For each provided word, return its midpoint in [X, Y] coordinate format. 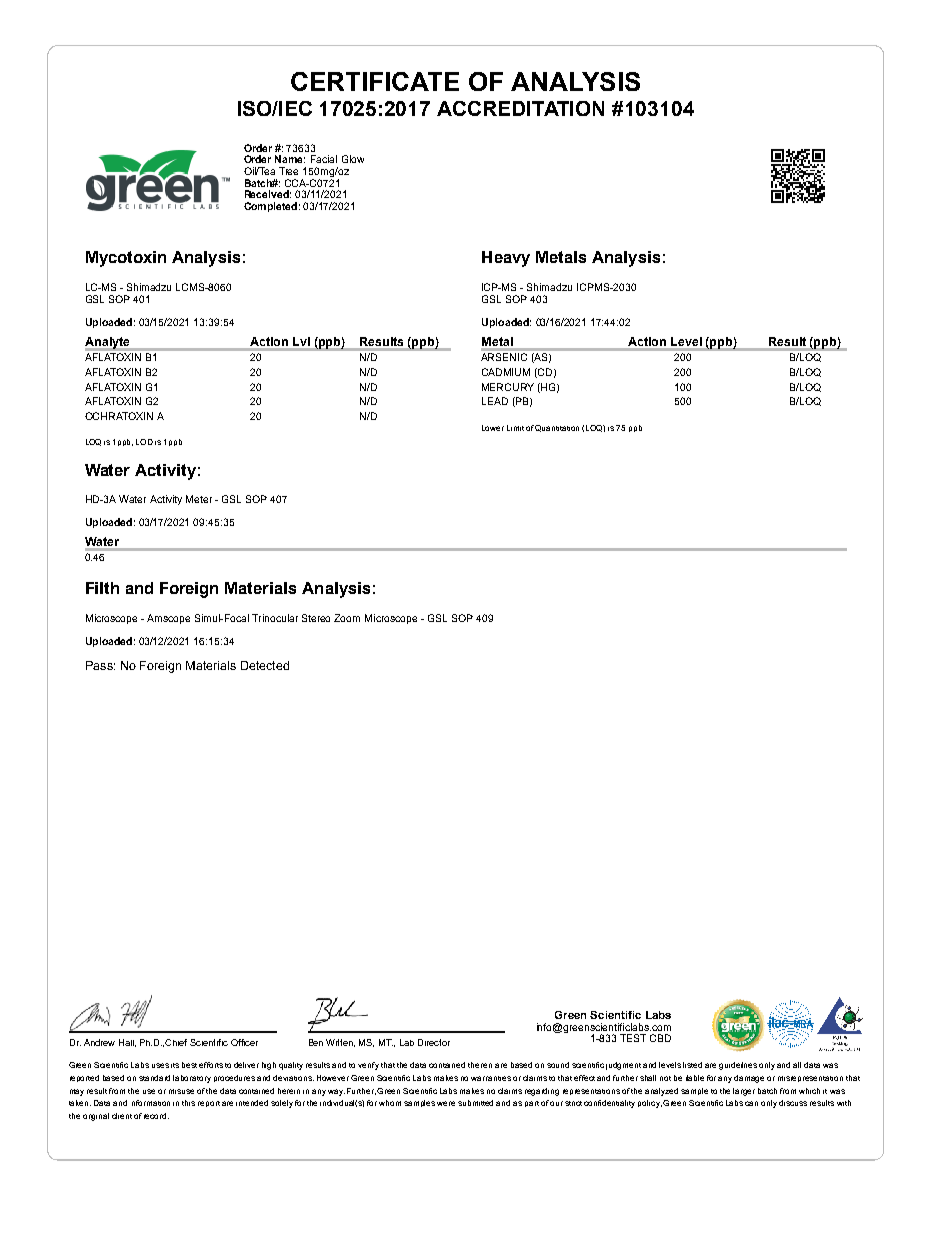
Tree [288, 171]
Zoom [347, 618]
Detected [265, 665]
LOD [144, 442]
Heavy [506, 259]
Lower [493, 428]
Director [434, 1042]
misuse [181, 1091]
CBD [660, 1038]
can [751, 1103]
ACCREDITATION [520, 108]
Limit [515, 428]
